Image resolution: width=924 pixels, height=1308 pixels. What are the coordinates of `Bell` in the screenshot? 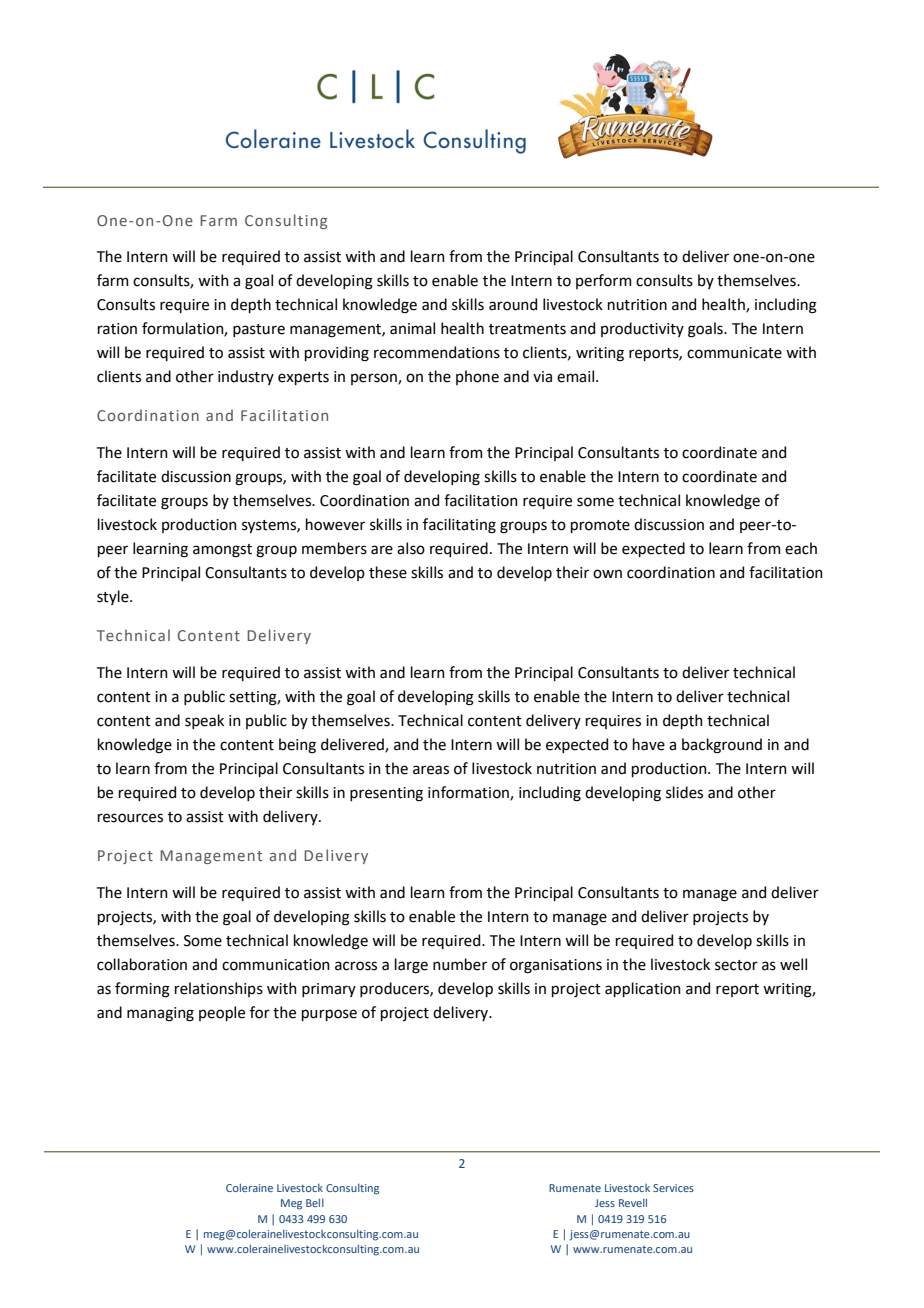 It's located at (315, 1203).
